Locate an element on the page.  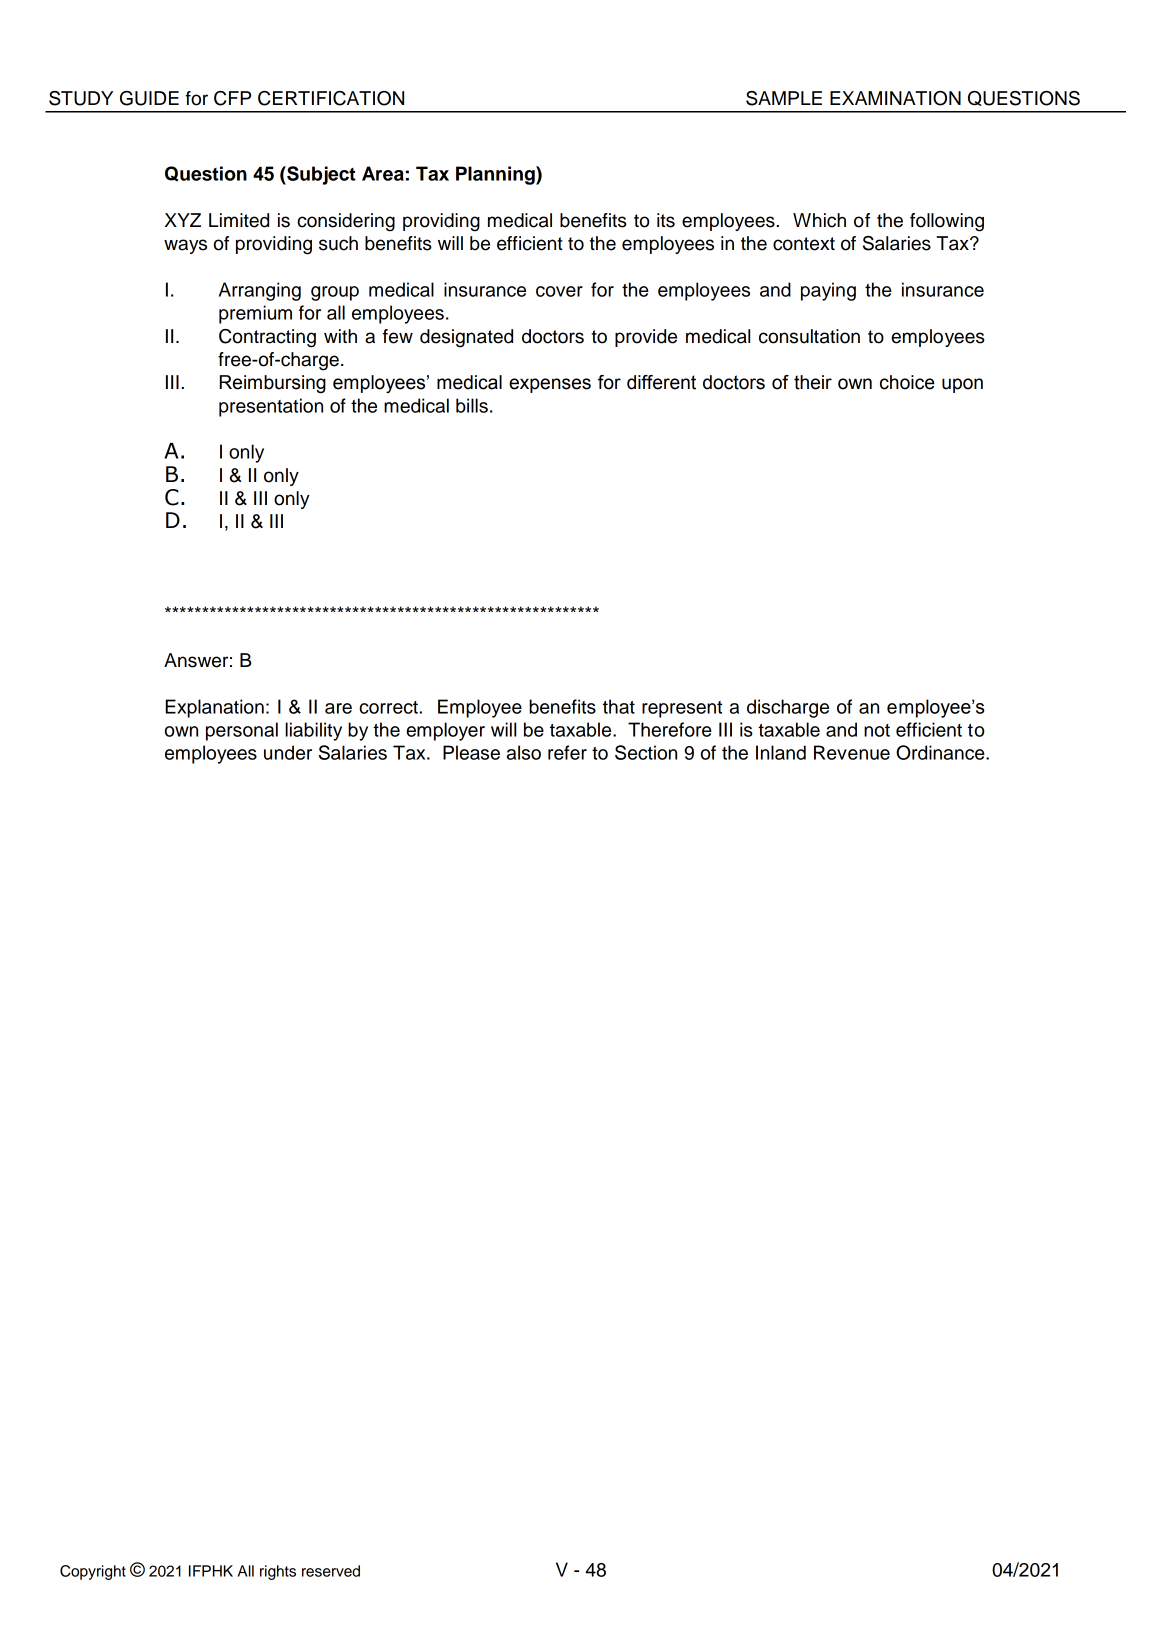
Explanation is located at coordinates (214, 708).
